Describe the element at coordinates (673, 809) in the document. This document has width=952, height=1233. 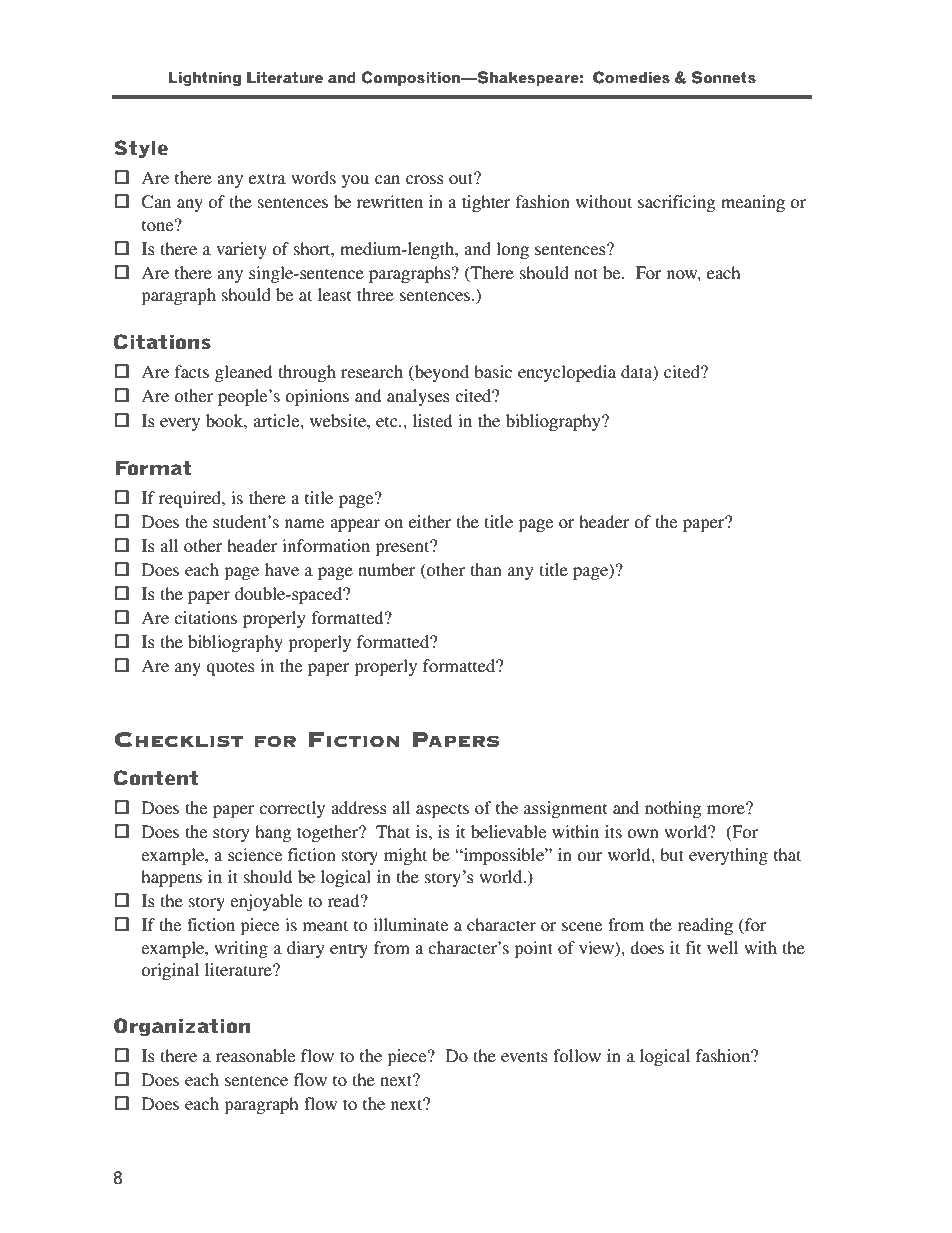
I see `nothing` at that location.
